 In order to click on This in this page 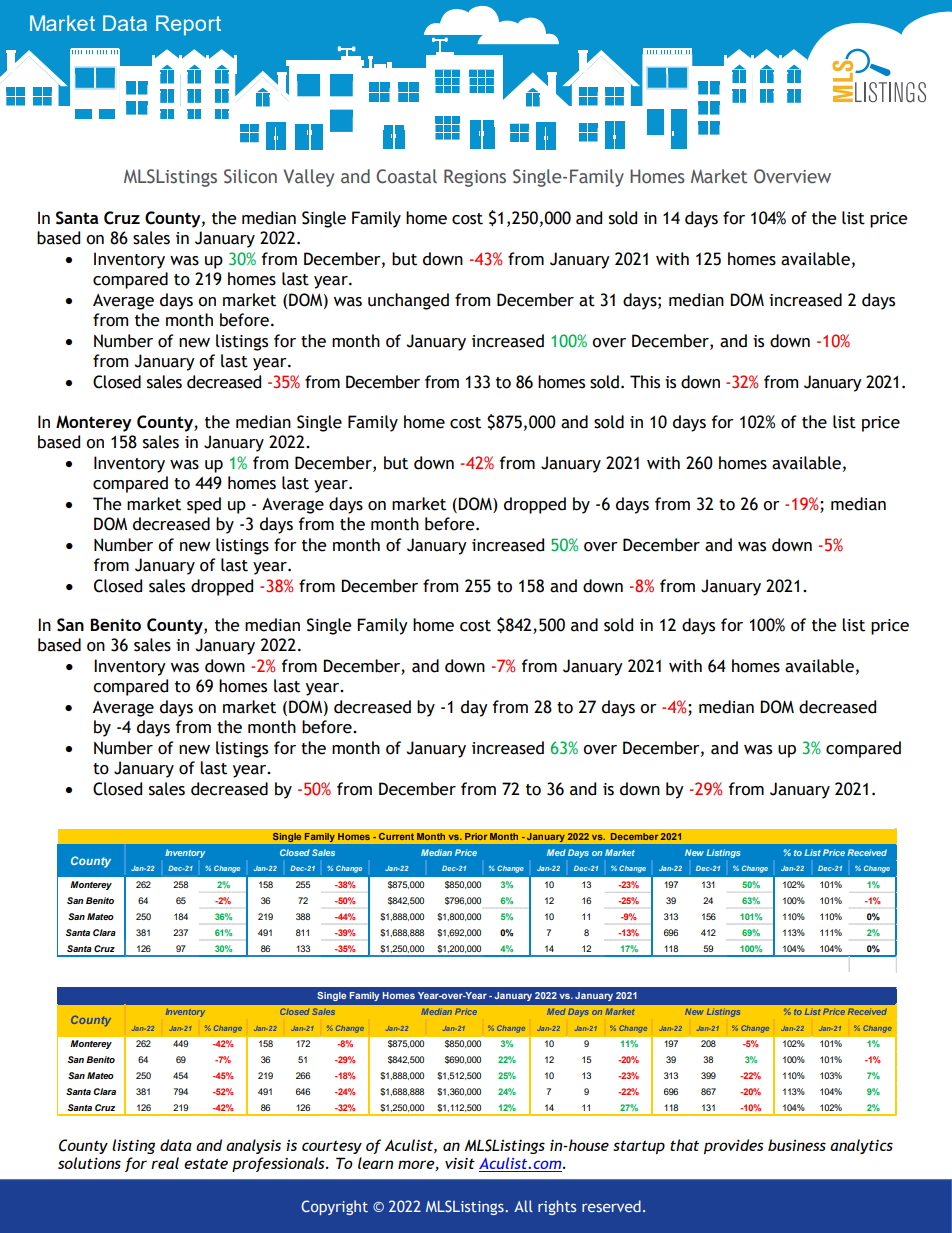, I will do `click(645, 382)`.
